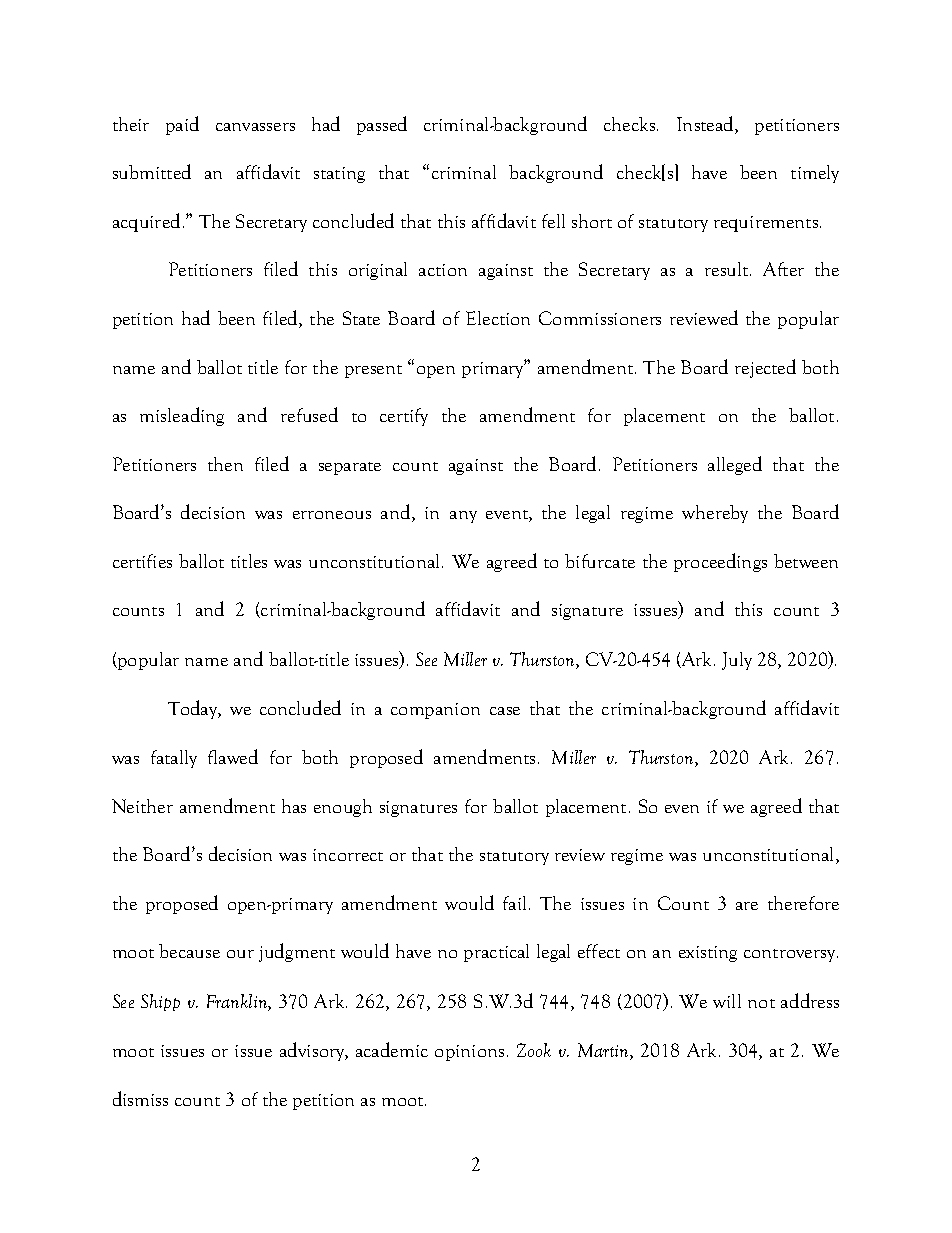 This document has height=1233, width=952. Describe the element at coordinates (404, 417) in the document. I see `certify` at that location.
